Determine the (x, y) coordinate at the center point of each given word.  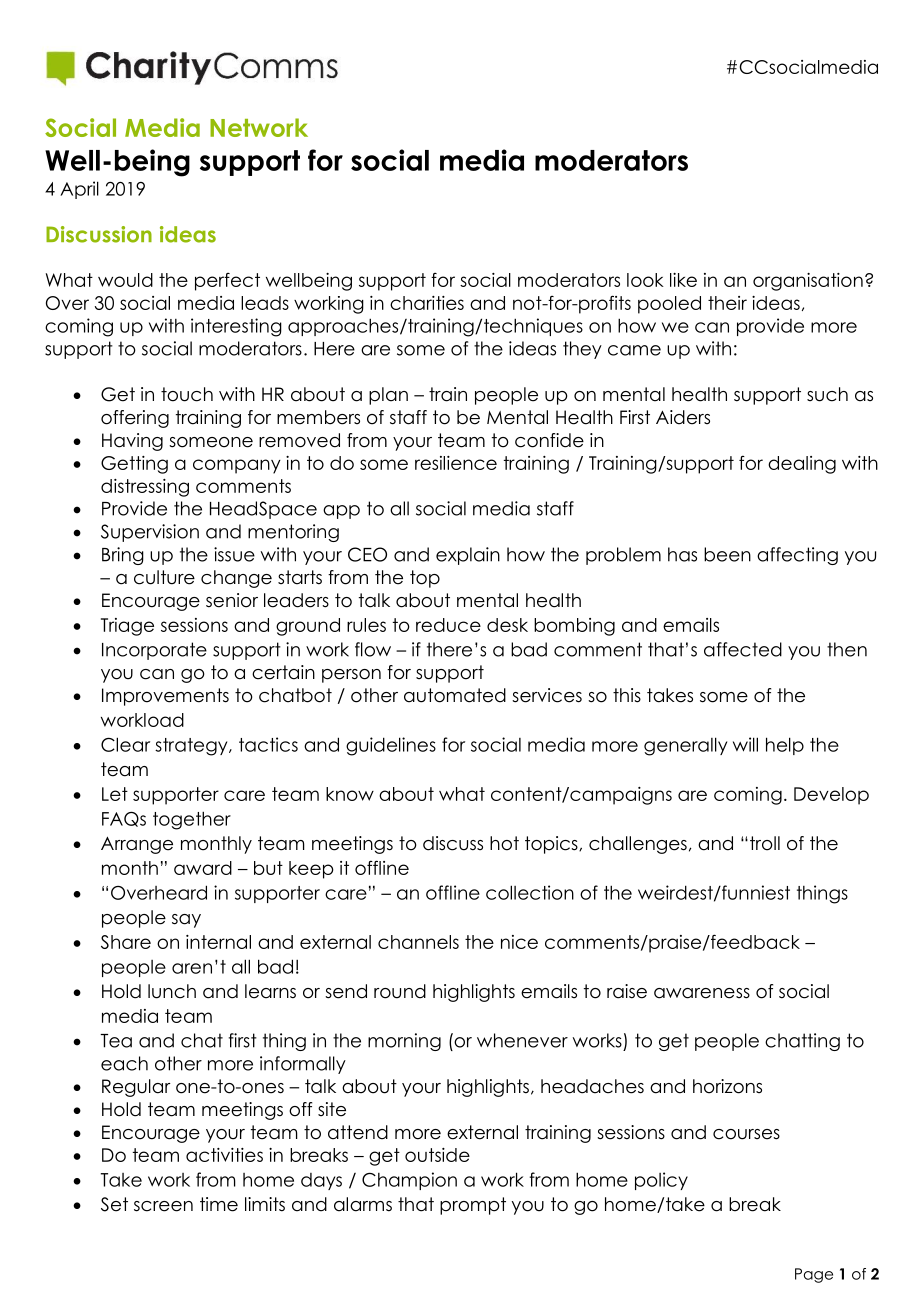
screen (163, 1206)
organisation (808, 282)
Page (814, 1275)
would (125, 280)
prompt (473, 1206)
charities (427, 303)
